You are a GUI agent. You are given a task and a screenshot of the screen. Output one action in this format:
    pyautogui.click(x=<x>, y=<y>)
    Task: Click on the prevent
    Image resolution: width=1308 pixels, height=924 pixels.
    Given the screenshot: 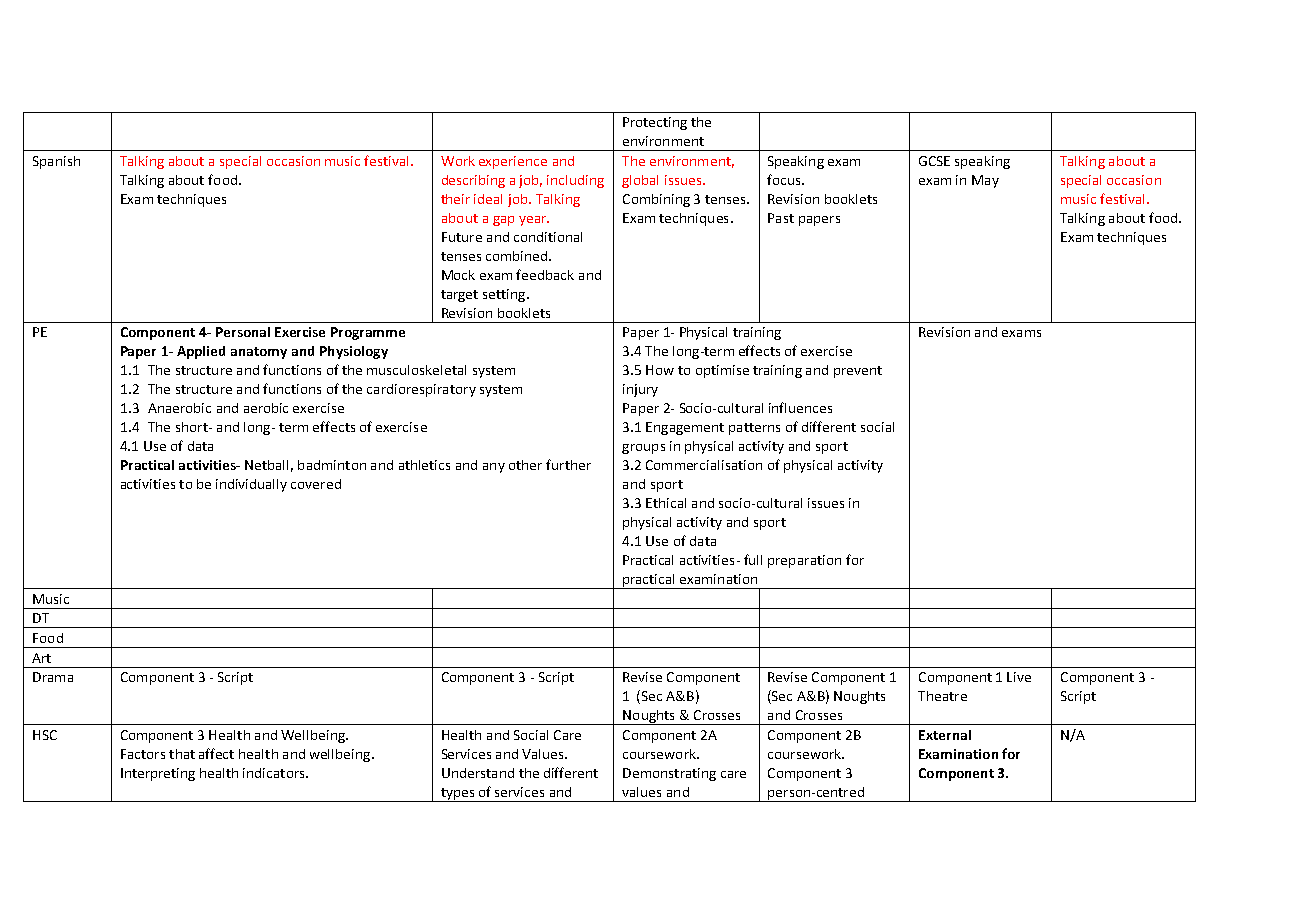 What is the action you would take?
    pyautogui.click(x=858, y=372)
